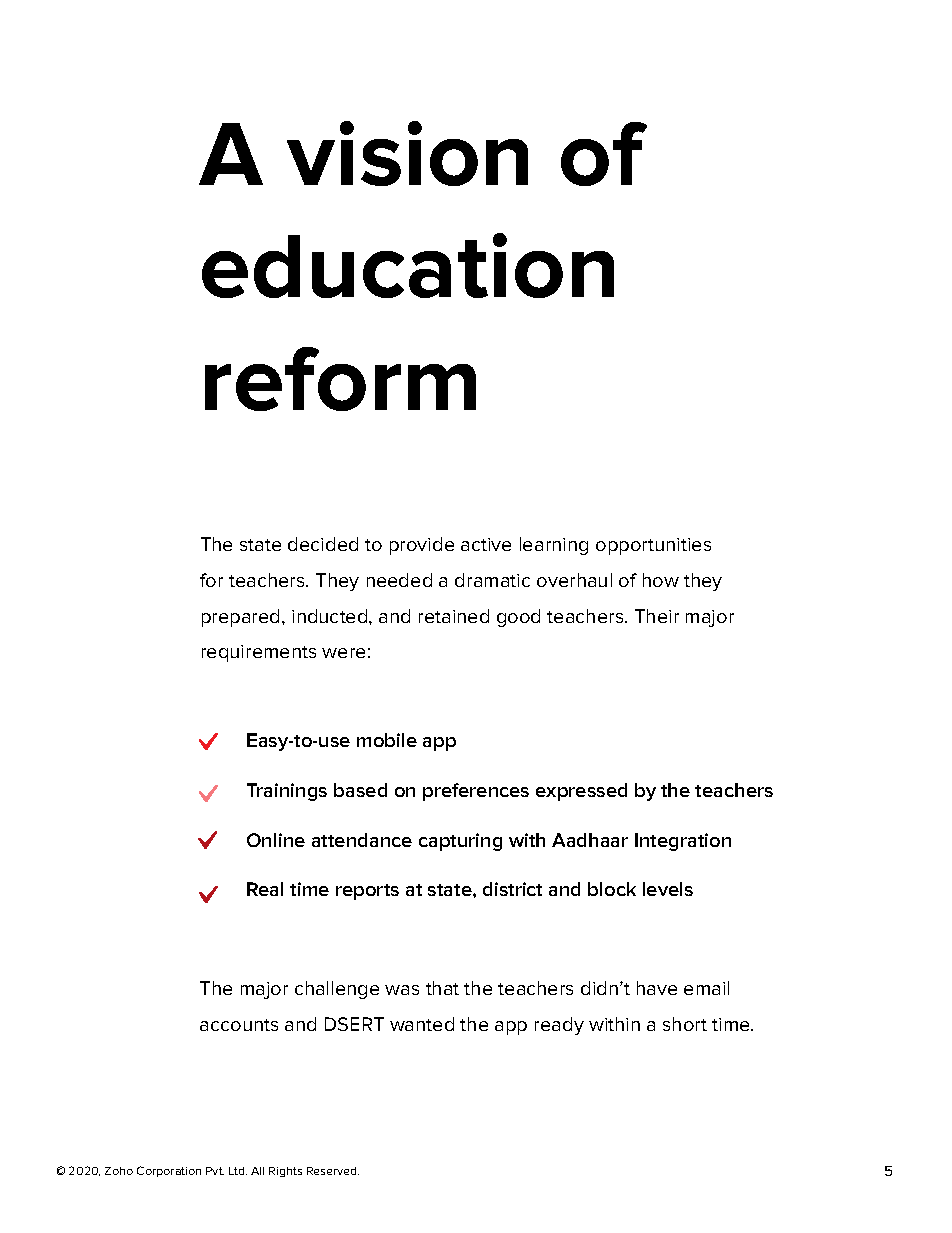 This page has height=1233, width=952. I want to click on Reserved, so click(333, 1171).
